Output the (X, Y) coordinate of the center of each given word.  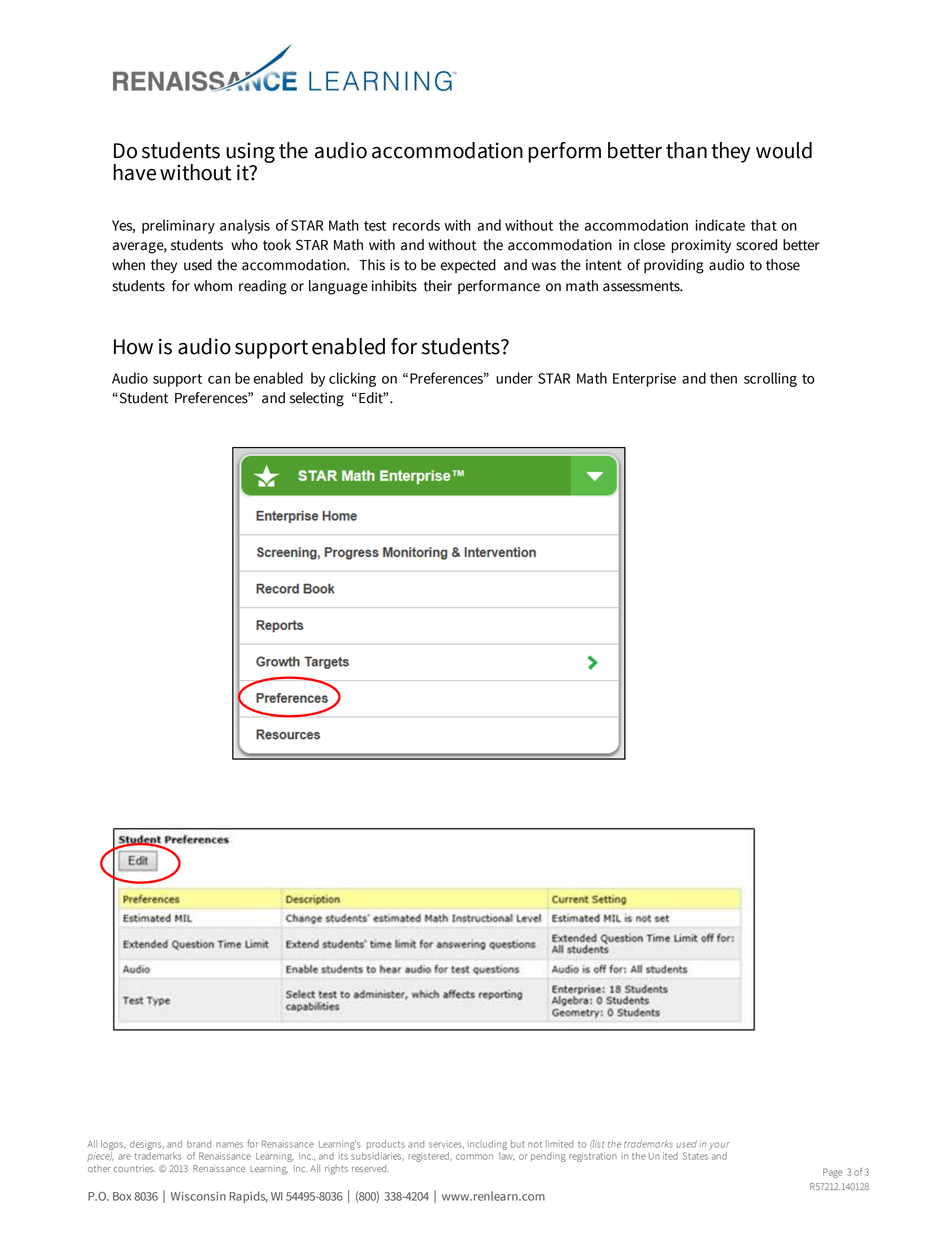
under (514, 378)
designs (147, 1146)
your (719, 1146)
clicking (352, 379)
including (487, 1146)
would (784, 150)
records (416, 225)
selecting (317, 399)
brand (199, 1144)
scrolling (770, 379)
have (134, 172)
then (723, 378)
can (219, 380)
